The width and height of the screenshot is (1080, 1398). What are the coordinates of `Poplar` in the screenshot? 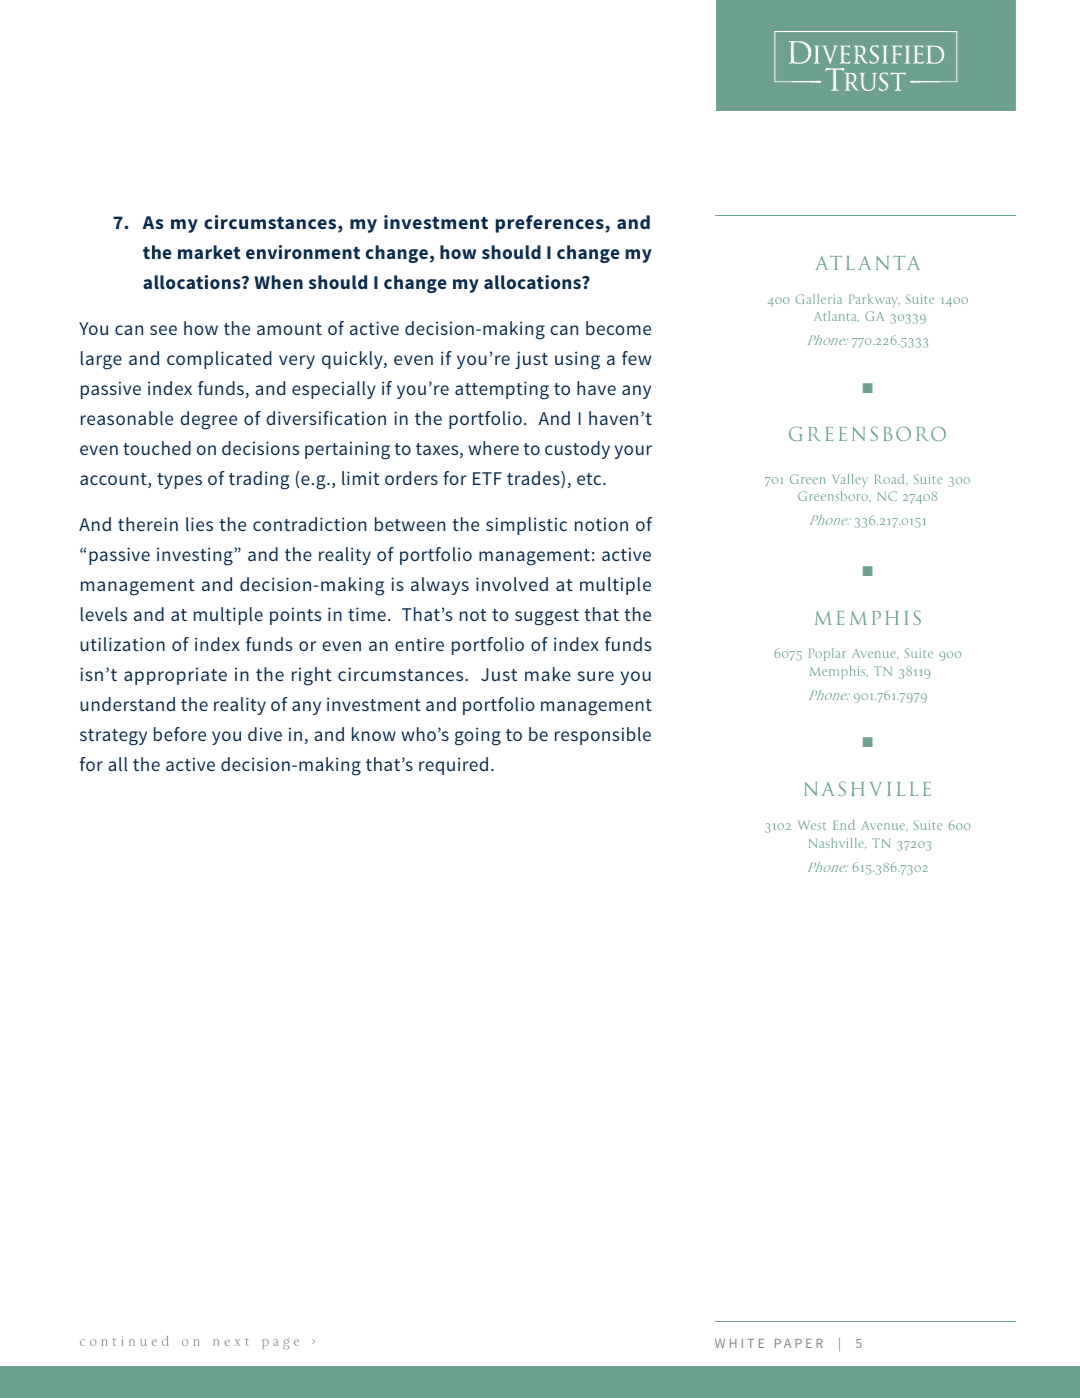 It's located at (827, 654).
